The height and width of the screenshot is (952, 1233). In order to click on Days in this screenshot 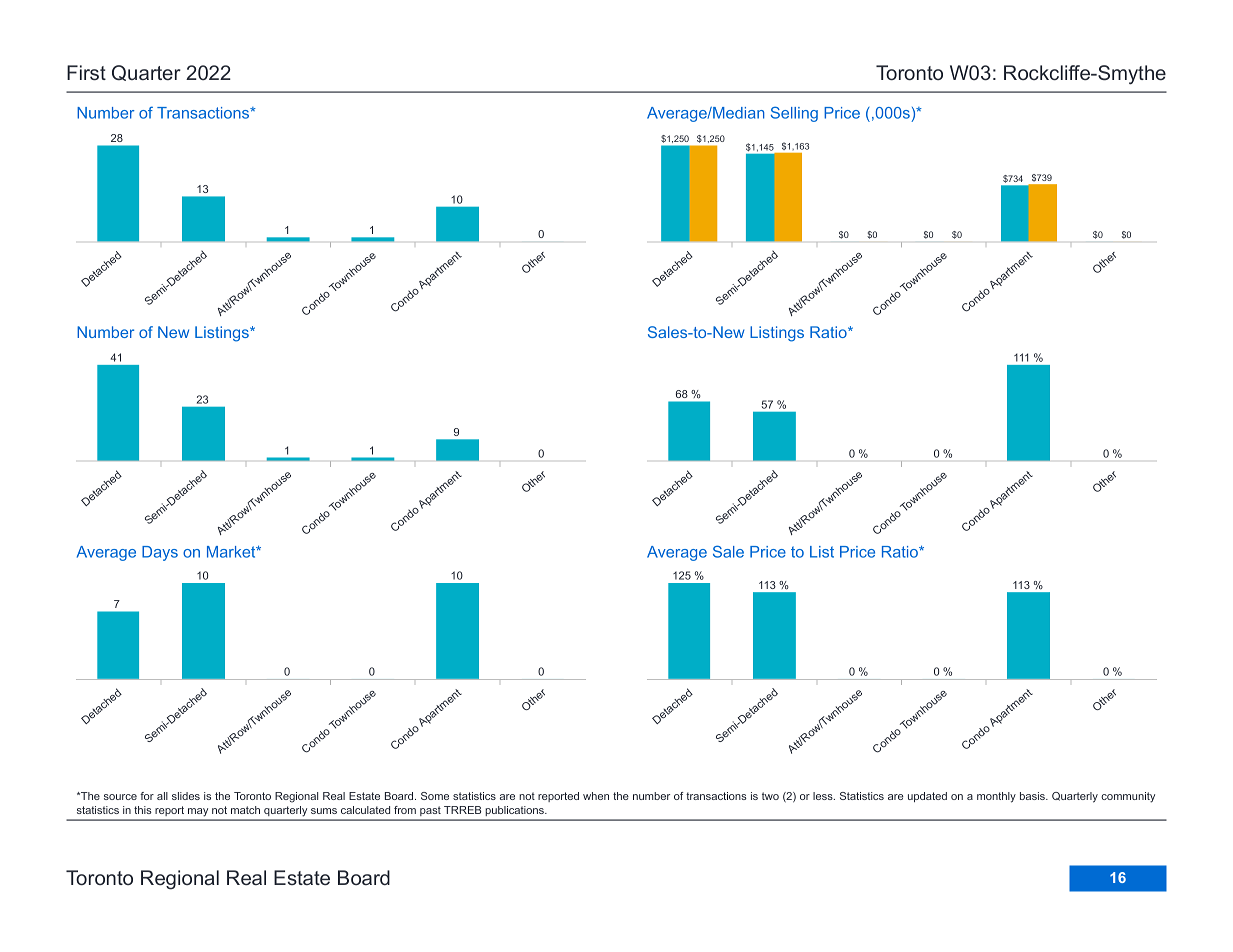, I will do `click(160, 553)`.
